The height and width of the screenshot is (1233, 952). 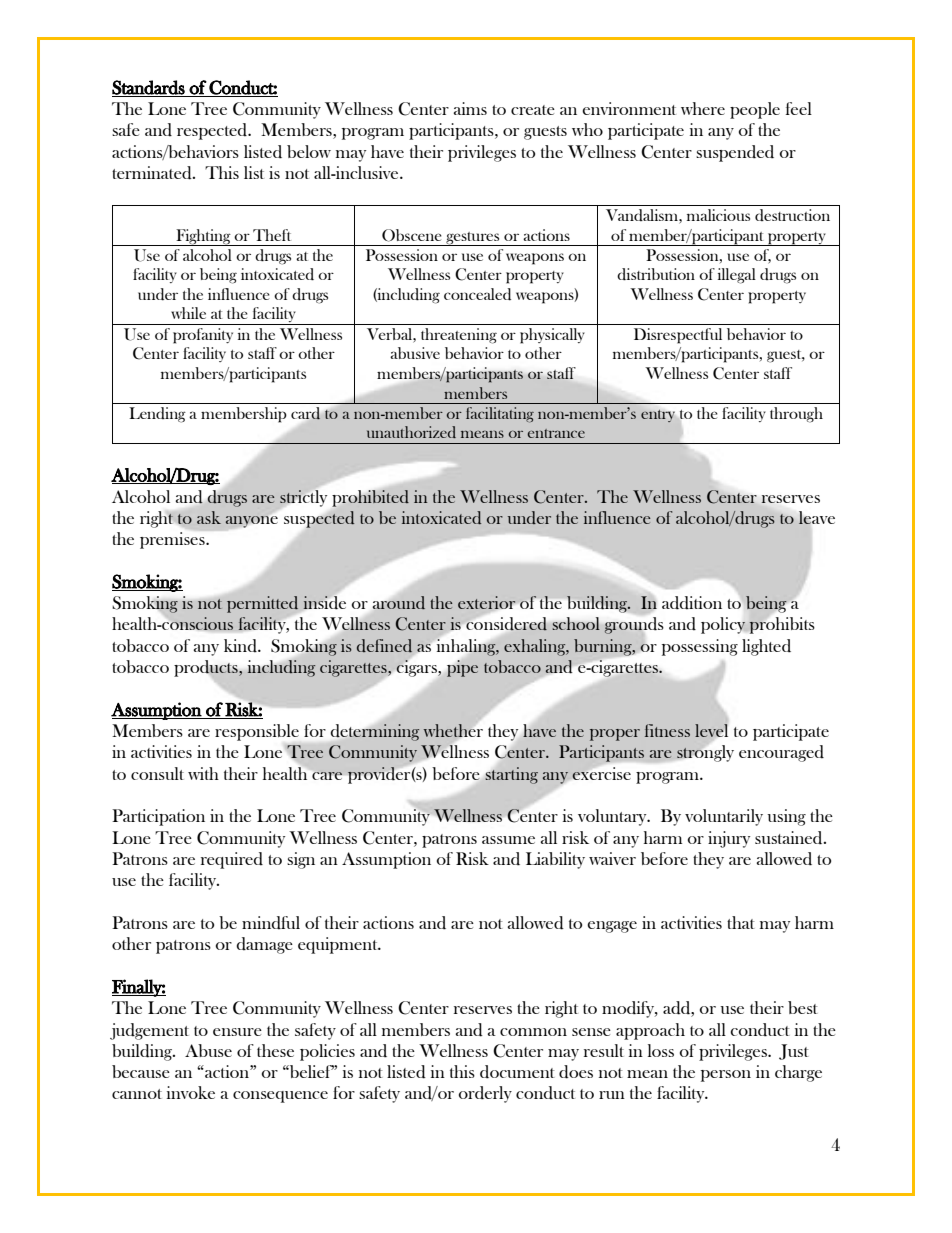 I want to click on facilitating, so click(x=500, y=414).
